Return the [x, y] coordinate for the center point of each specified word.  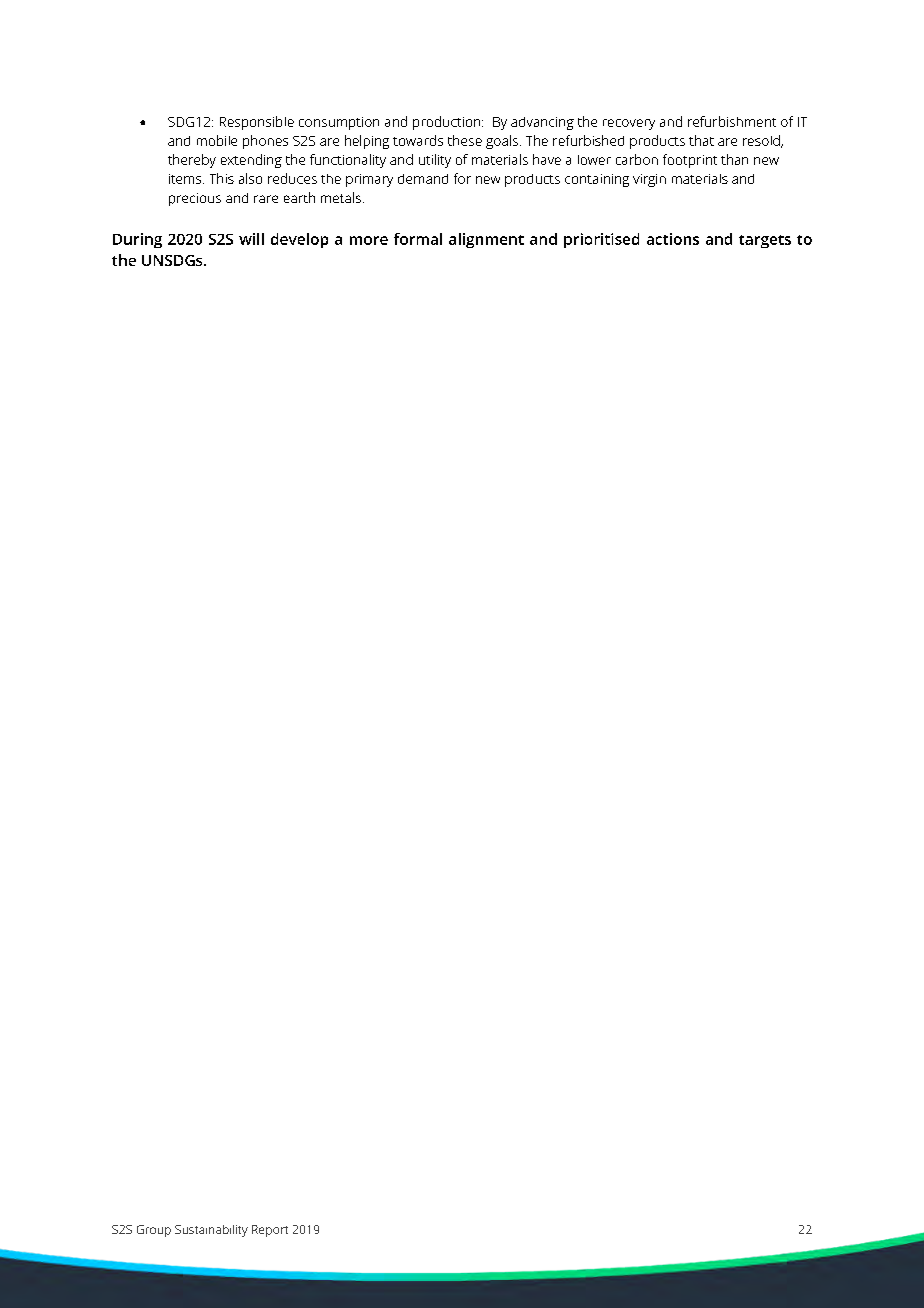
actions [673, 239]
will [251, 239]
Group [154, 1231]
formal [418, 239]
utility [435, 161]
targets [765, 241]
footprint [690, 161]
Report [270, 1231]
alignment [486, 240]
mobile [217, 140]
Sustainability [211, 1231]
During [137, 240]
